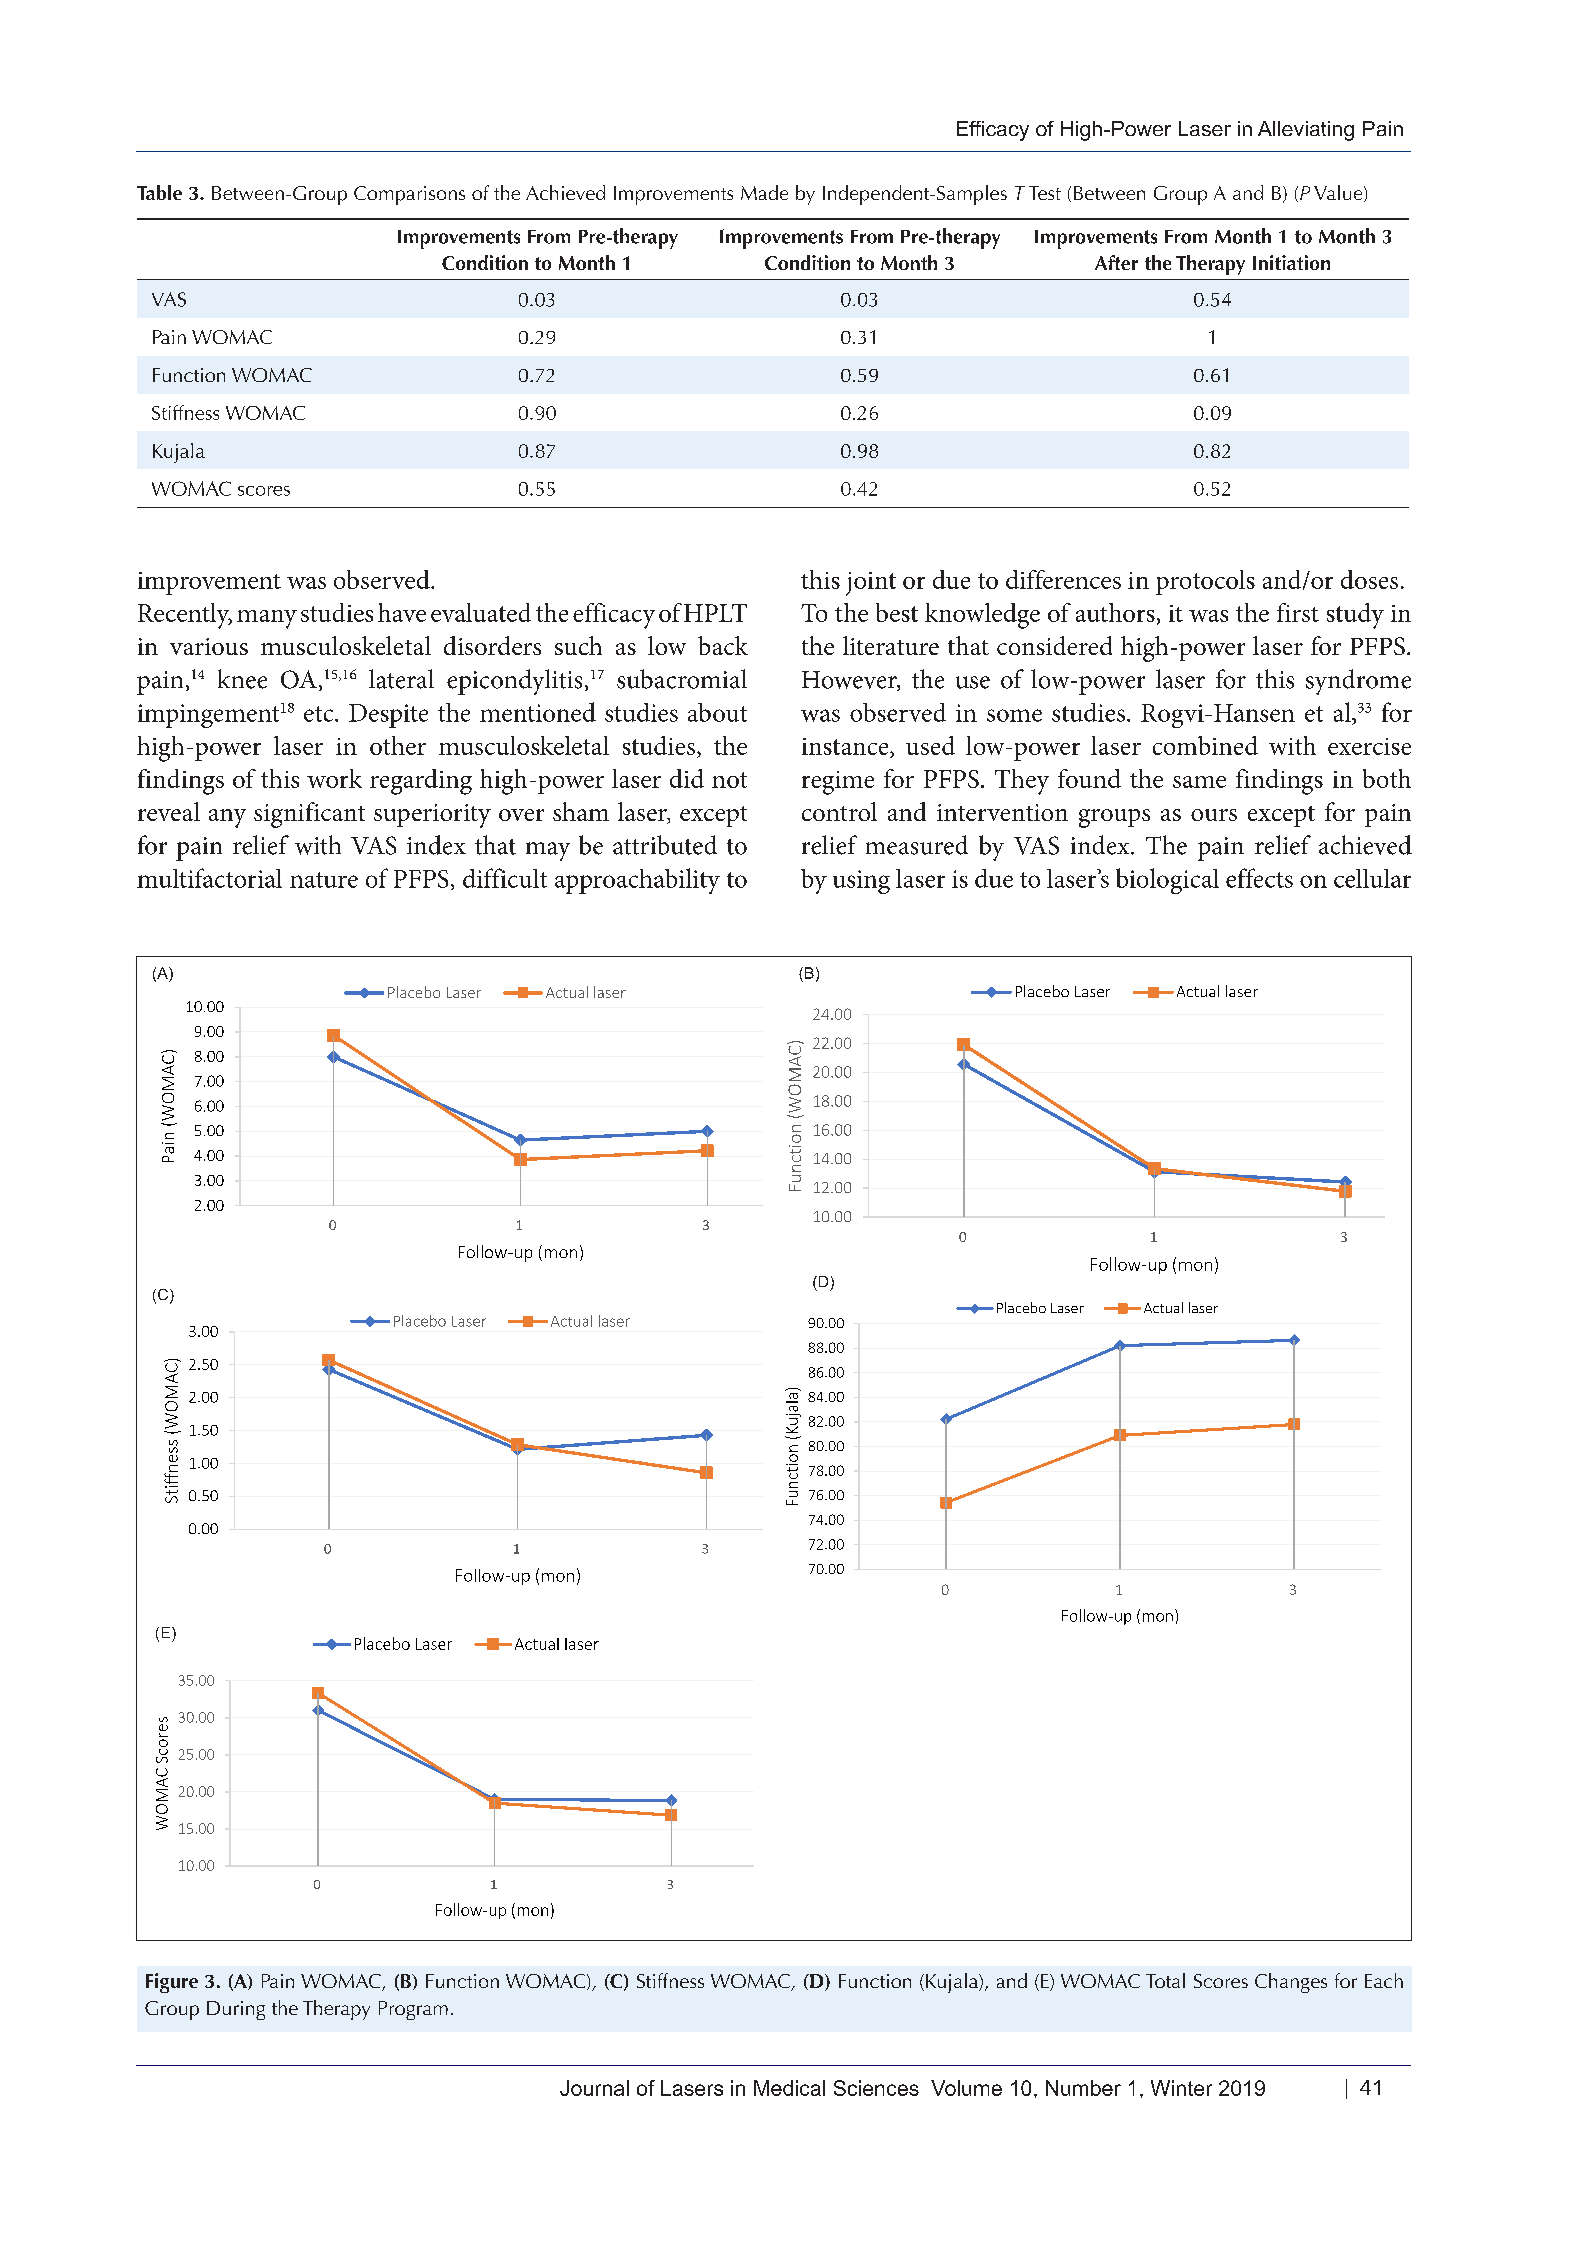 This image has height=2254, width=1594. I want to click on During, so click(236, 2010).
